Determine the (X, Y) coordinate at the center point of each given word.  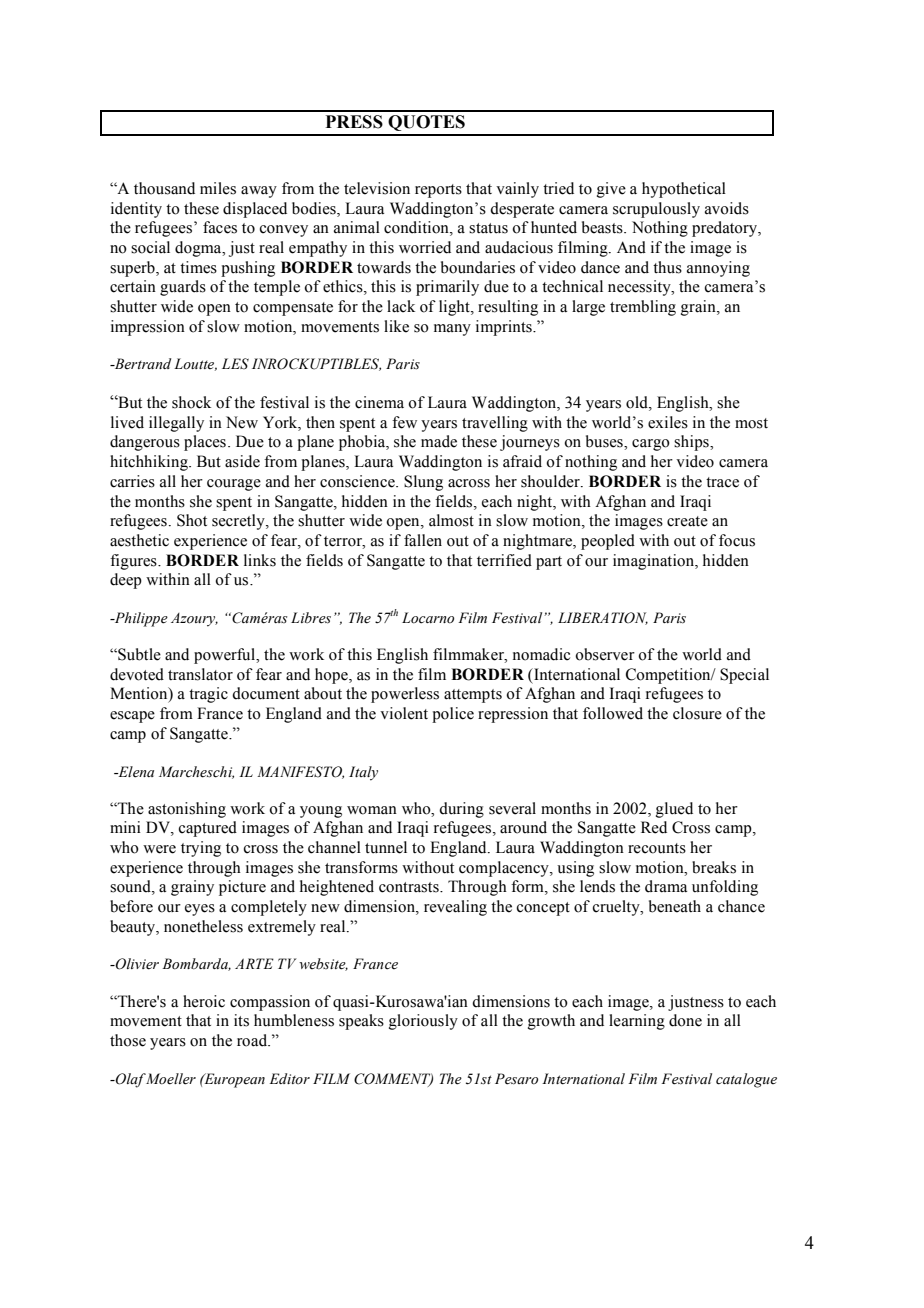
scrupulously (656, 210)
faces (220, 227)
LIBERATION (603, 618)
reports (438, 191)
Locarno (428, 618)
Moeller (170, 1079)
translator (200, 674)
